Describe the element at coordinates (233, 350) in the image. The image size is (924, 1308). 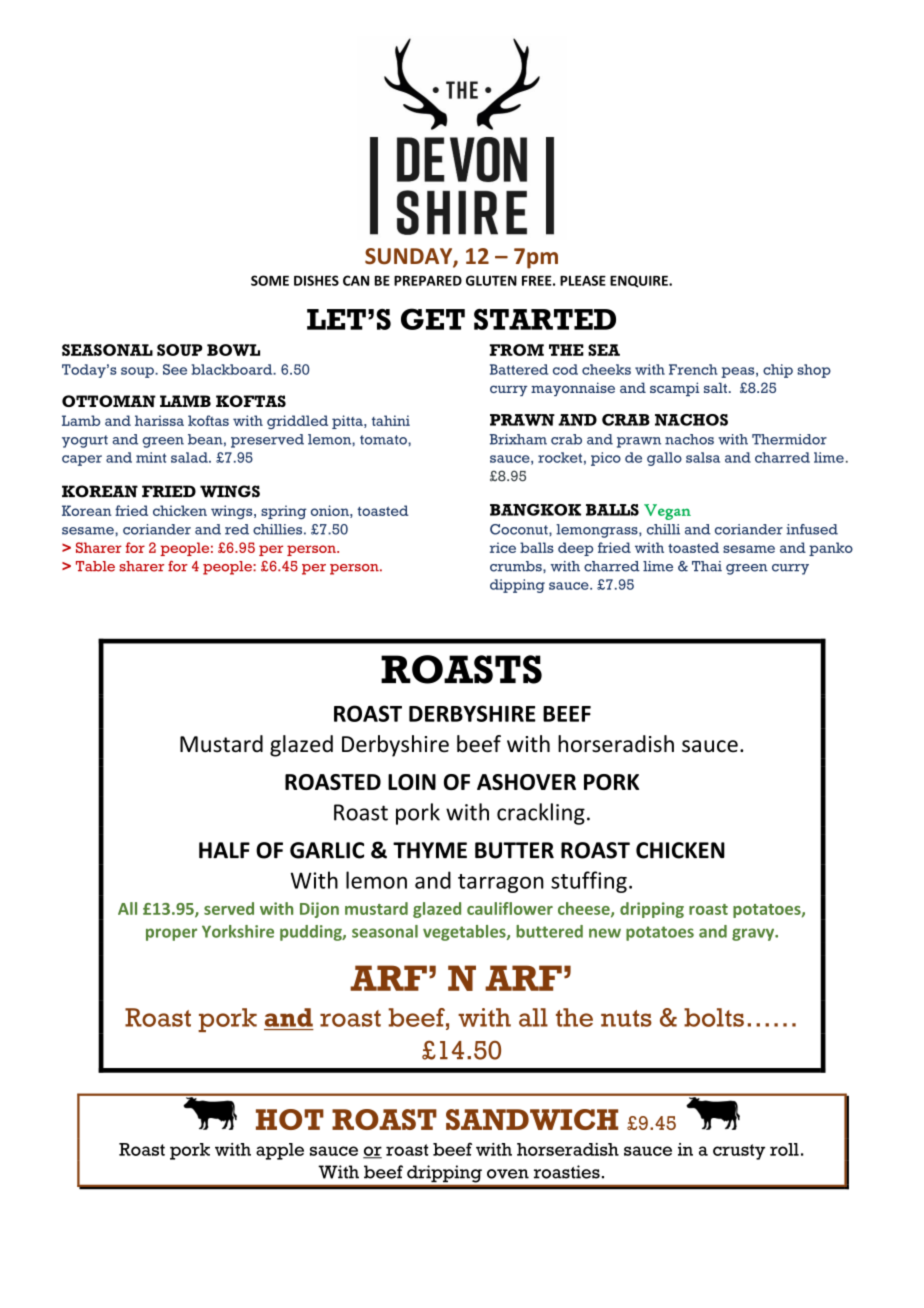
I see `BOWL` at that location.
